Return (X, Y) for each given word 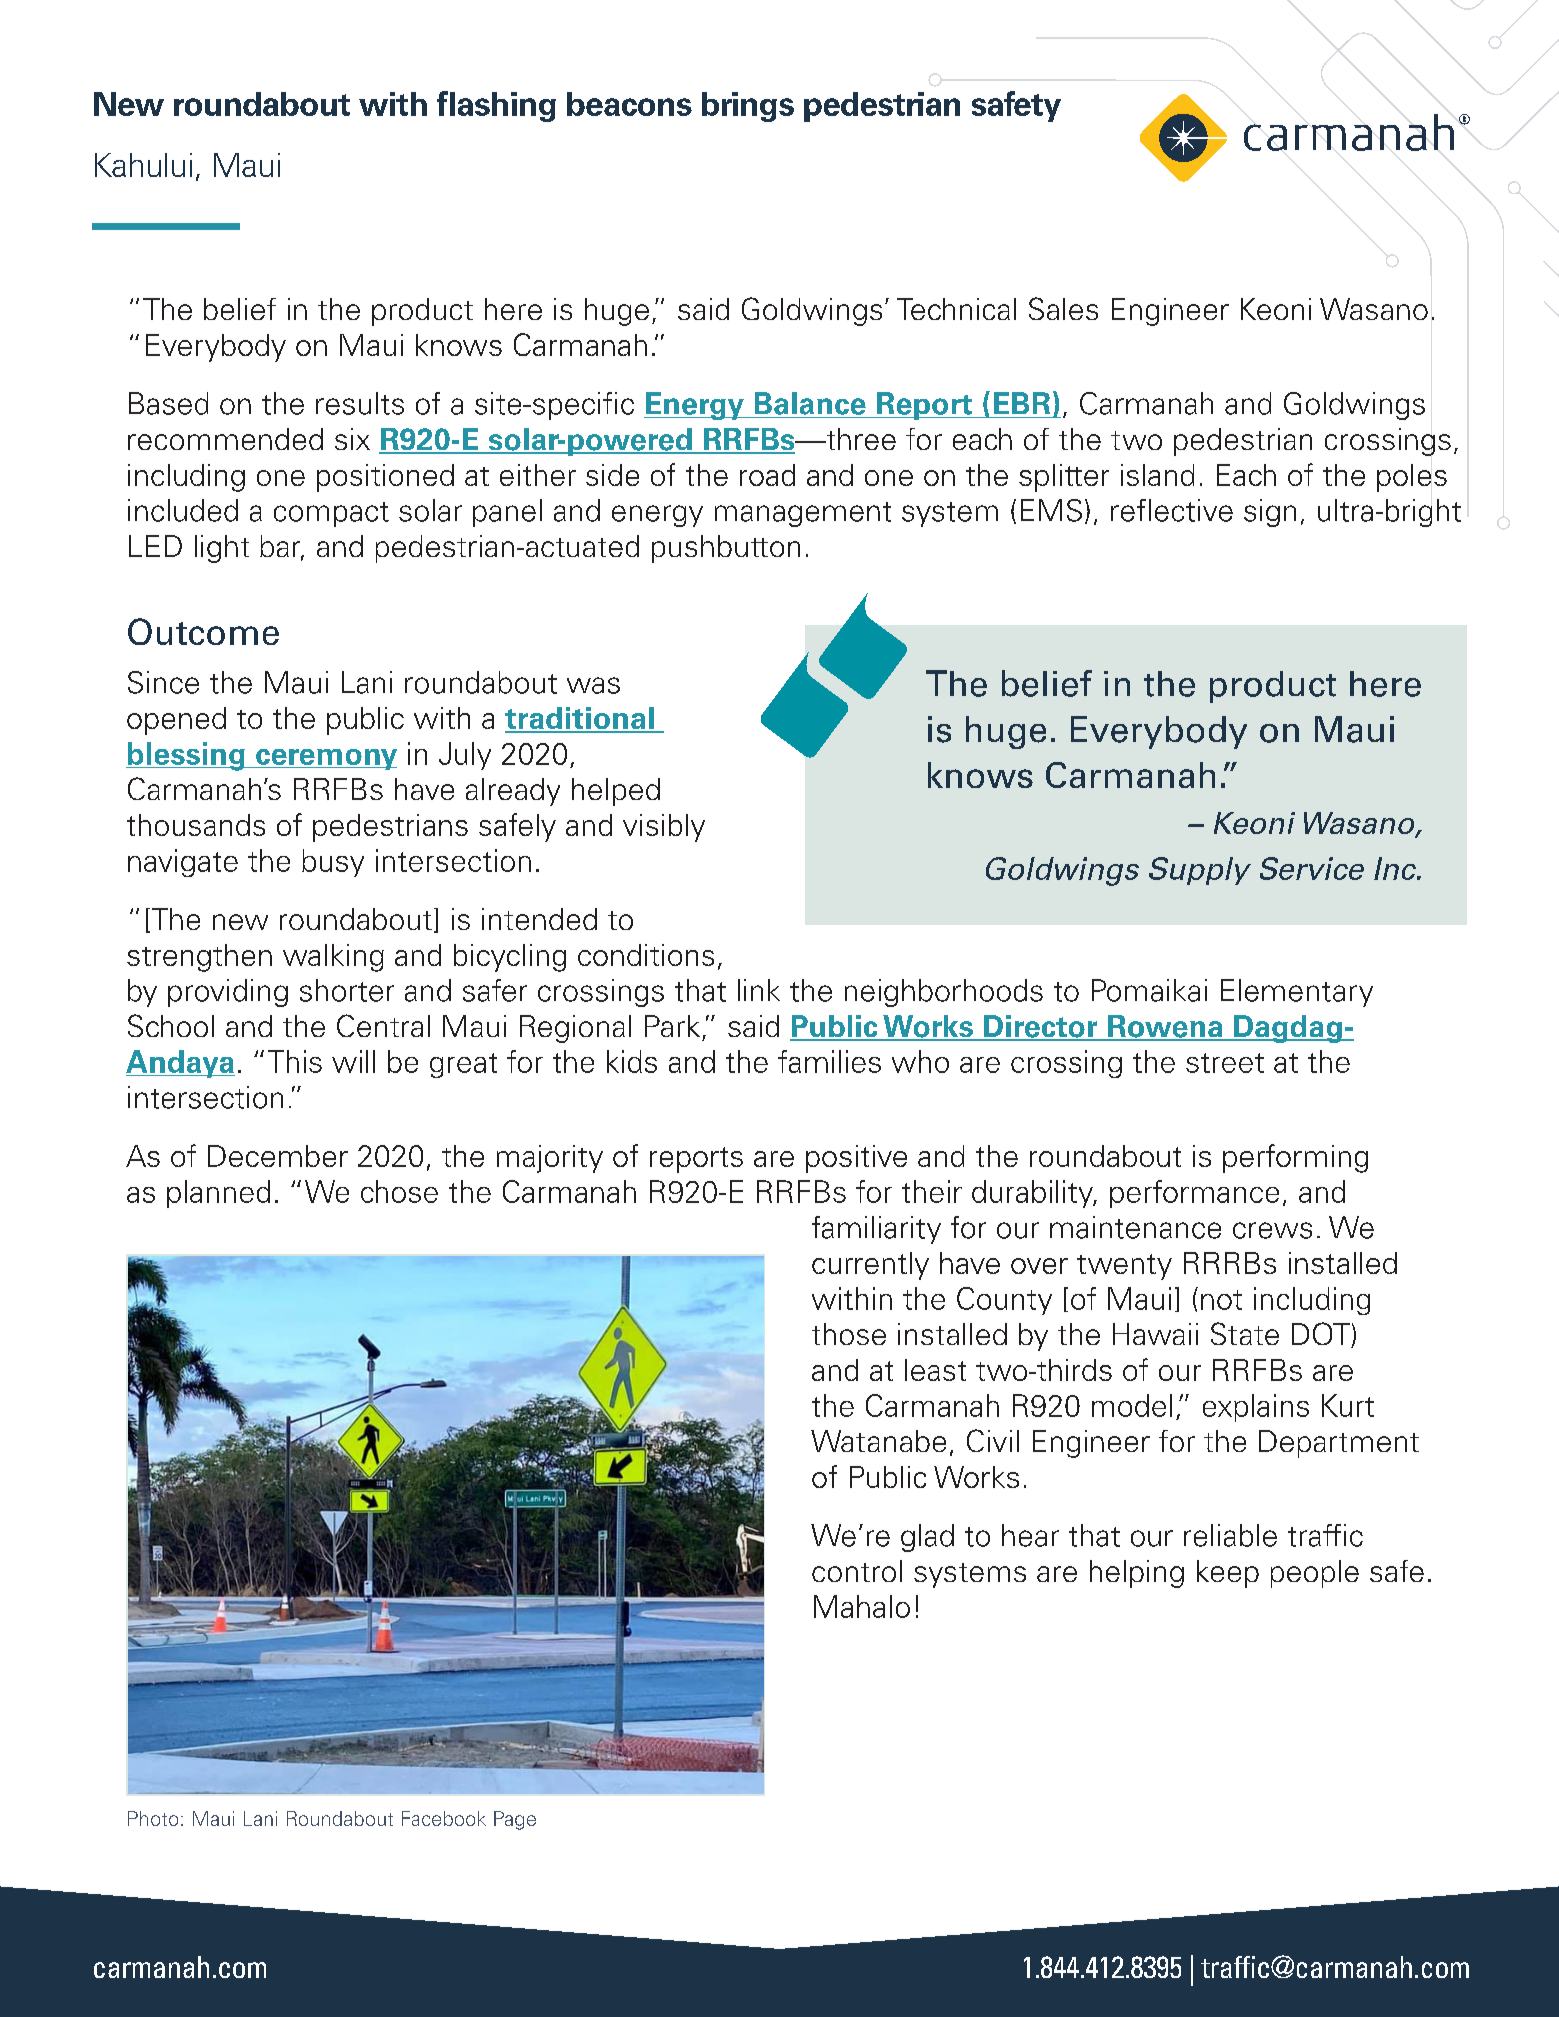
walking (333, 958)
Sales (1063, 308)
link (759, 990)
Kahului (143, 165)
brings (748, 107)
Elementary (1297, 993)
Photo (153, 1818)
